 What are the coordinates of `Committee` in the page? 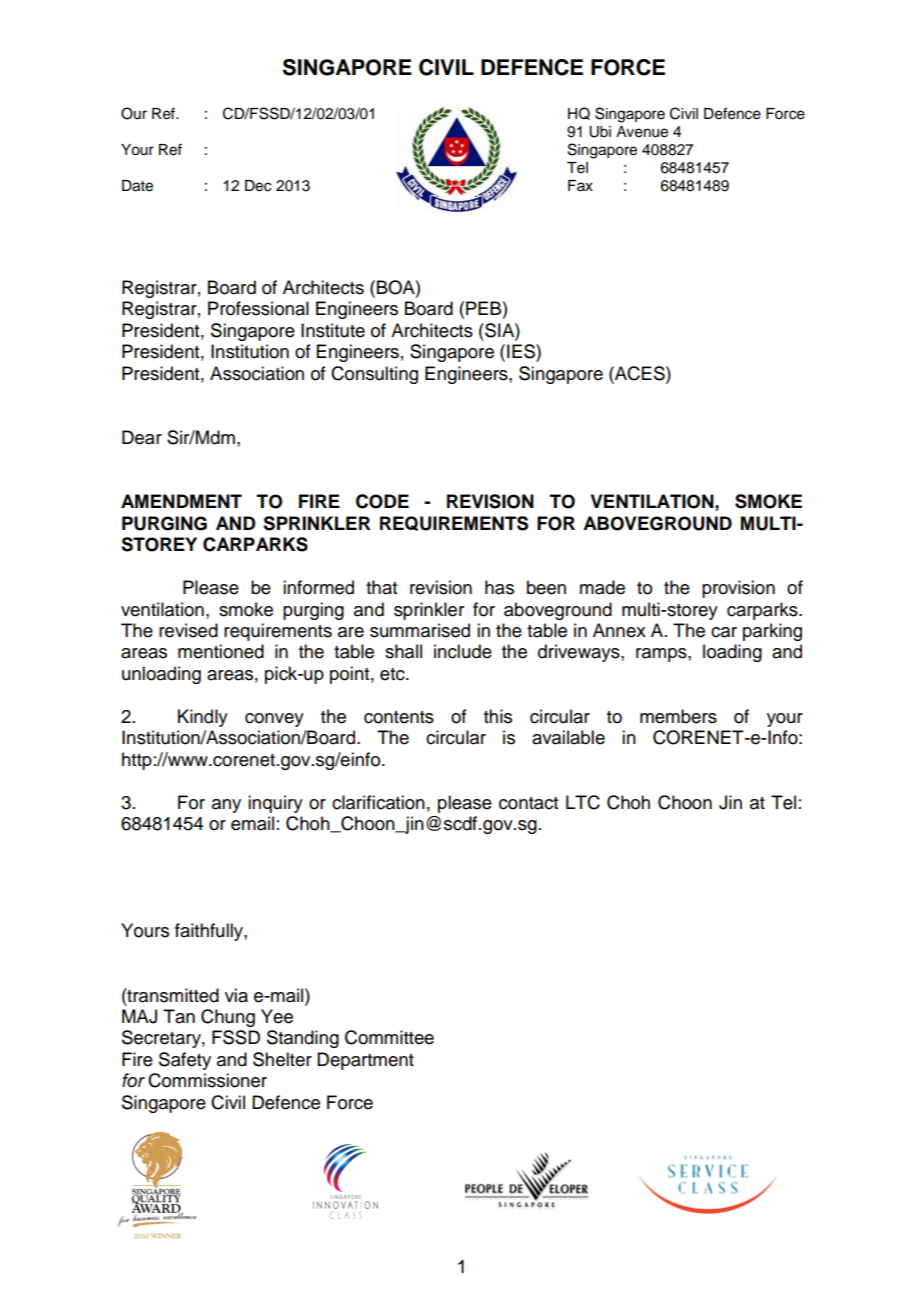 It's located at (389, 1037).
